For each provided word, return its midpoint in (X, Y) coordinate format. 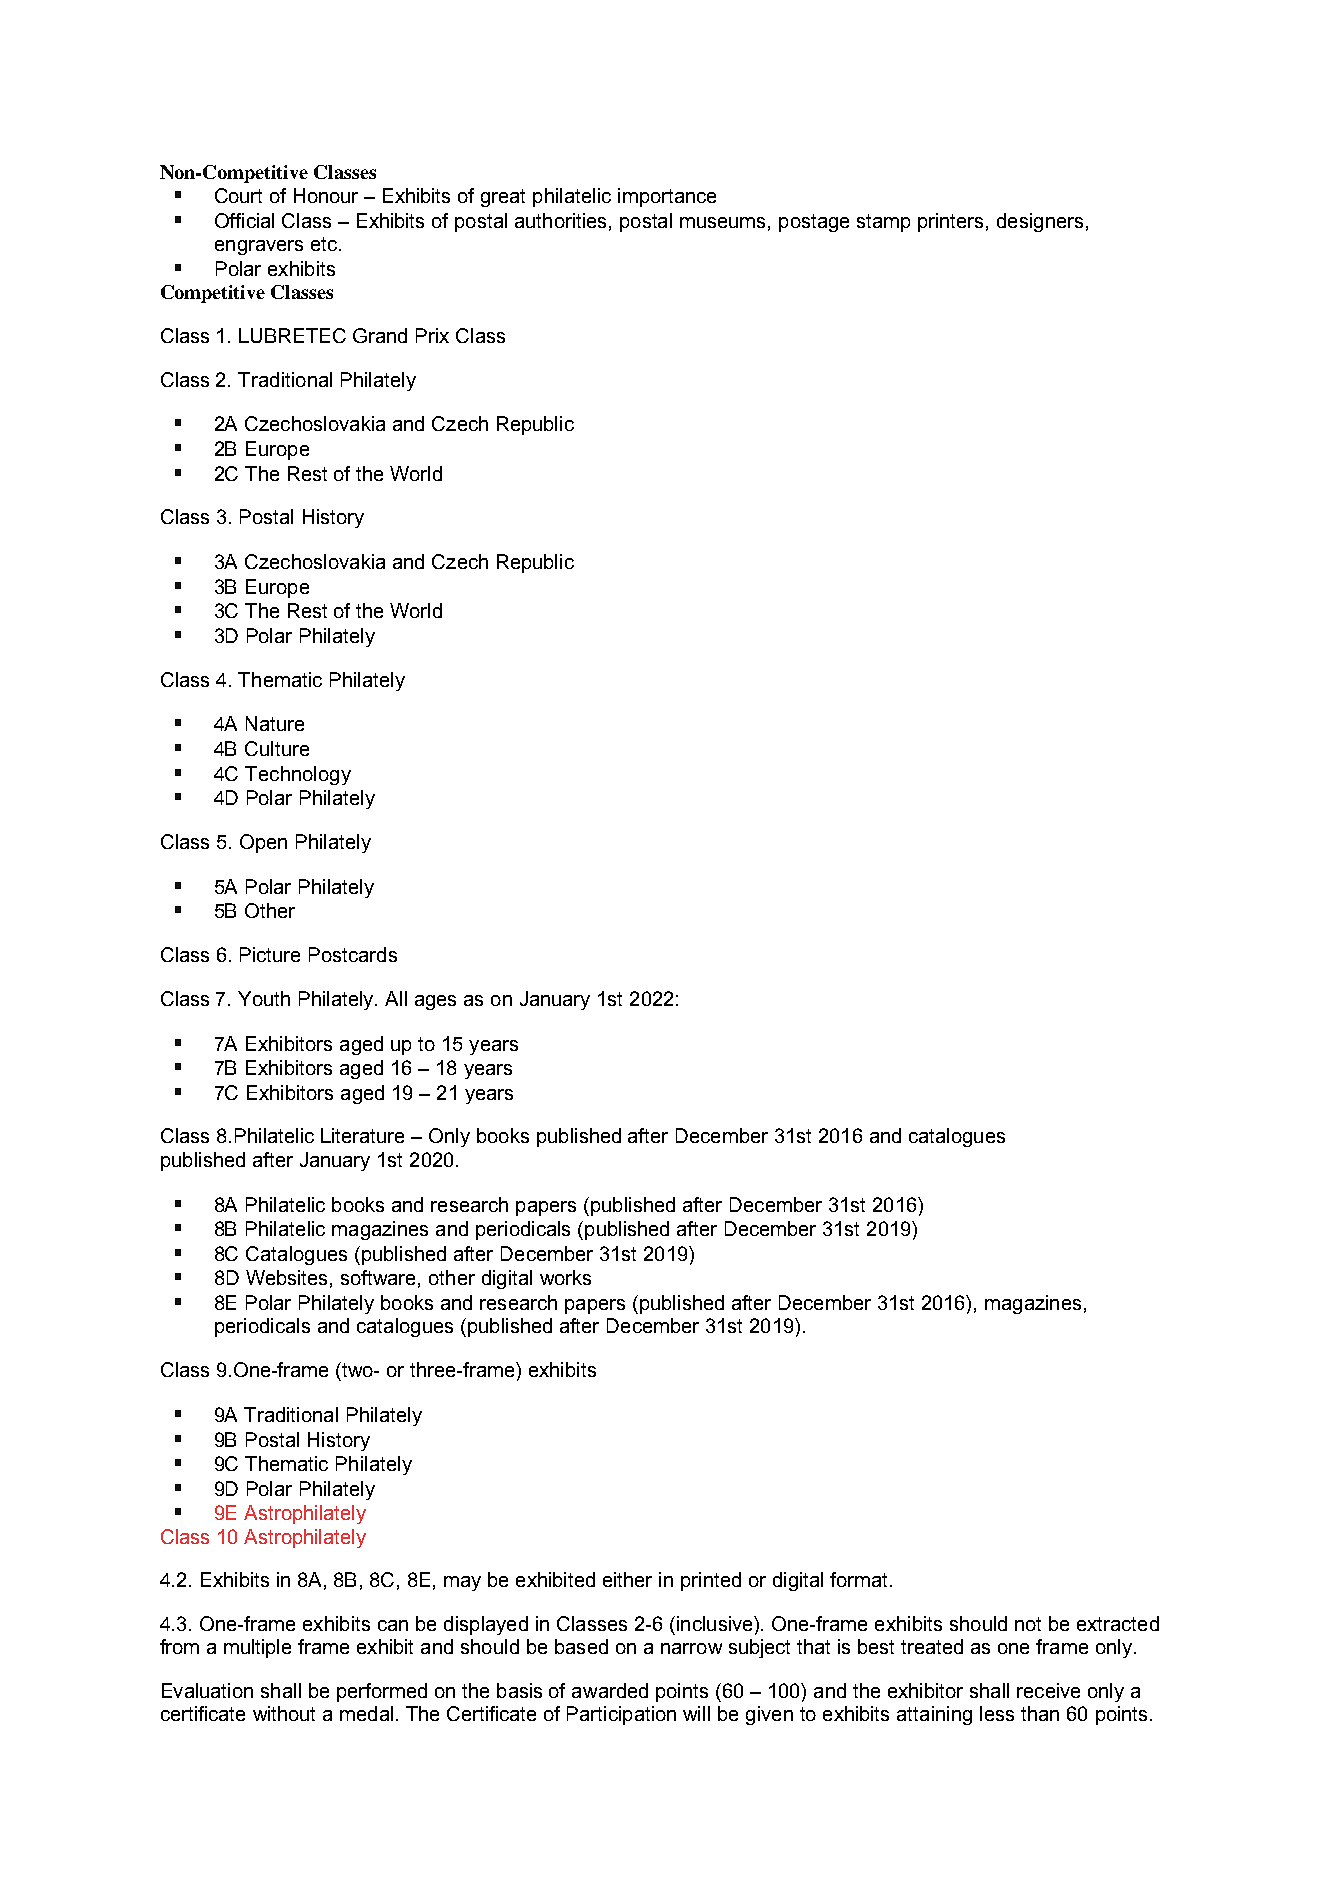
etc (324, 244)
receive (1048, 1690)
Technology (298, 775)
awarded (610, 1690)
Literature (362, 1135)
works (565, 1277)
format (858, 1579)
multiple (257, 1648)
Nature (275, 723)
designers (1040, 222)
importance (667, 197)
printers (950, 222)
